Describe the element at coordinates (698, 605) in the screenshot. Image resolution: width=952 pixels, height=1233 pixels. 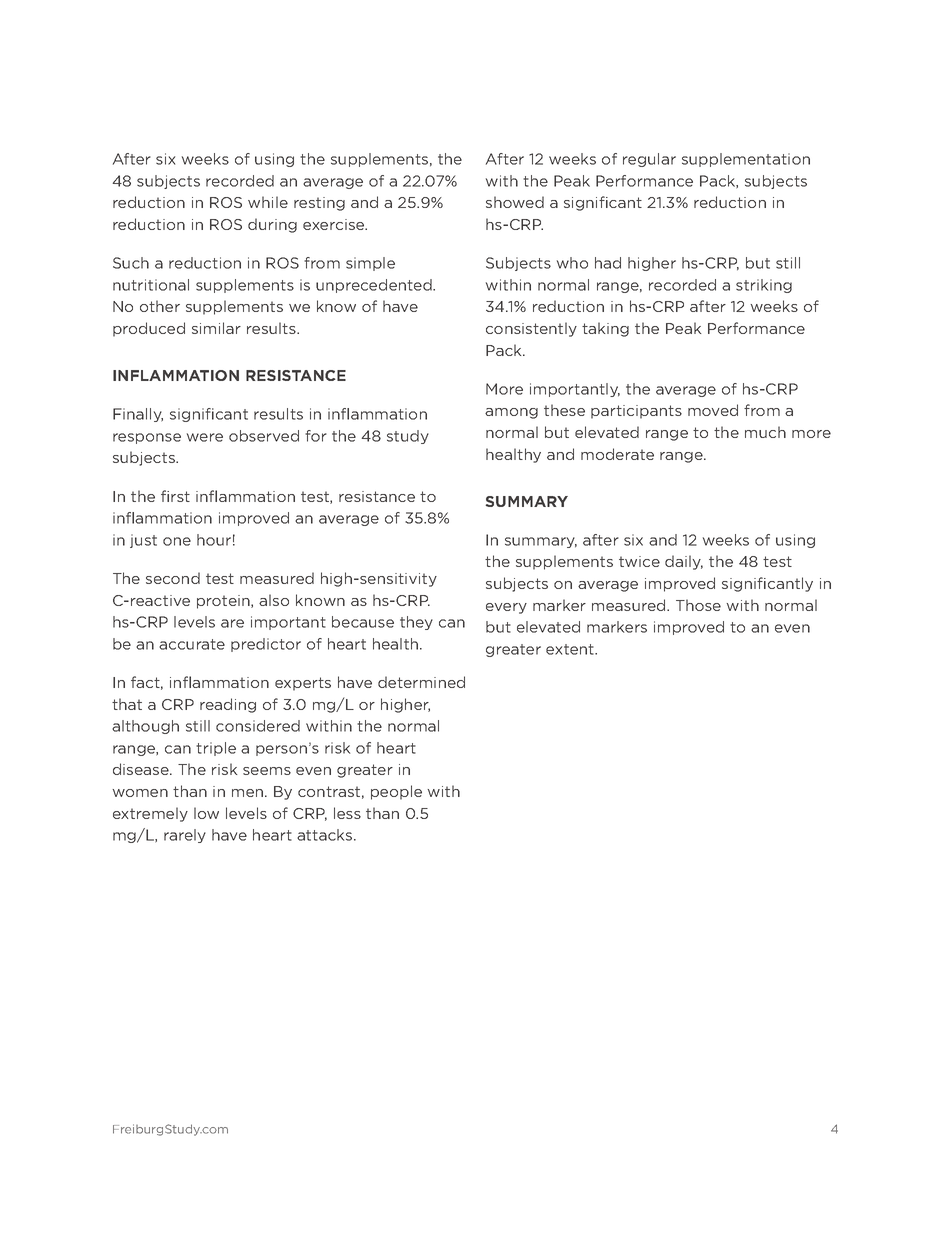
I see `Those` at that location.
